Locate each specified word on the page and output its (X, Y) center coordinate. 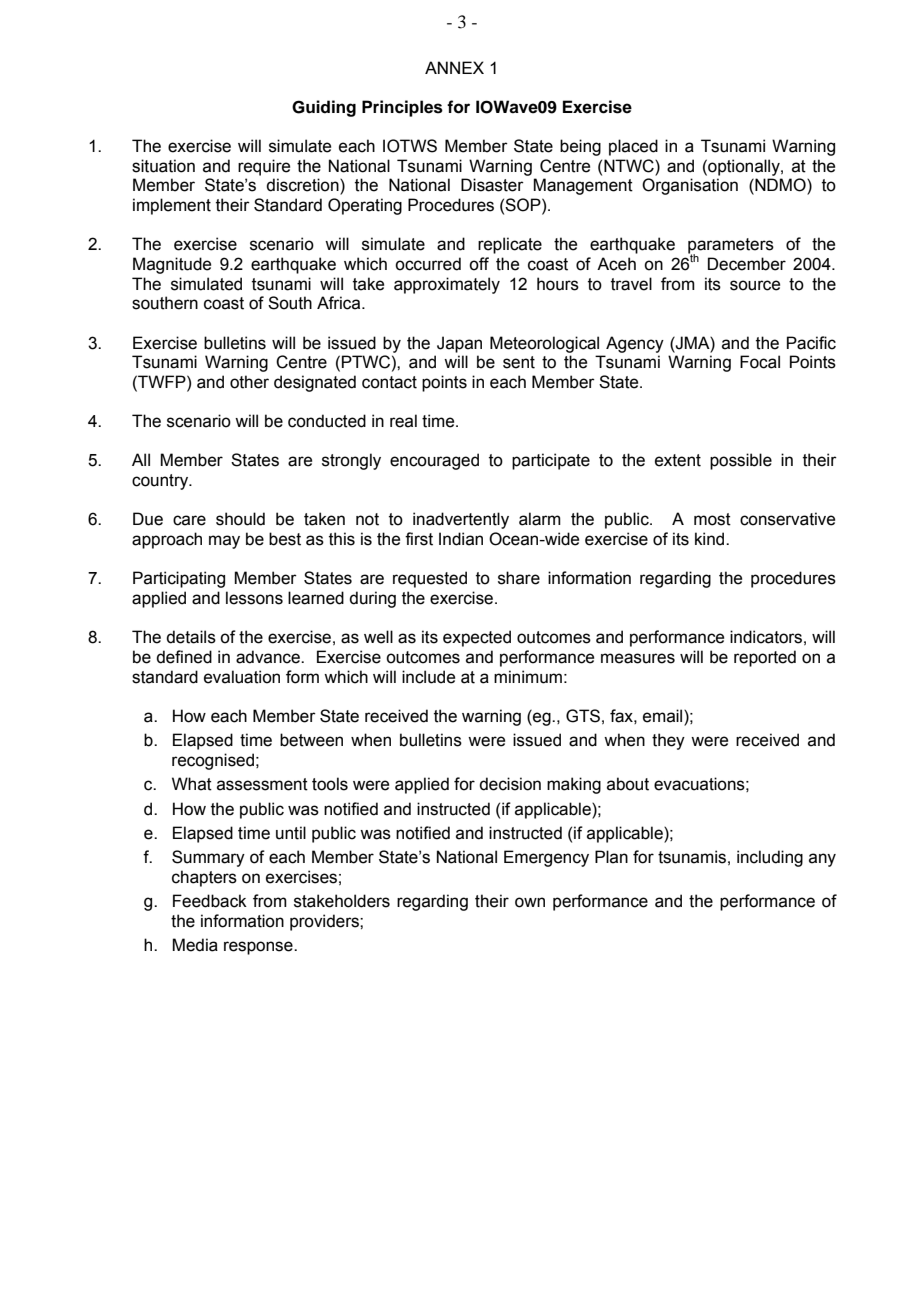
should (240, 519)
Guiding (324, 108)
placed (633, 147)
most (712, 519)
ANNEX (454, 67)
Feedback (210, 901)
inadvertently (461, 520)
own (530, 902)
